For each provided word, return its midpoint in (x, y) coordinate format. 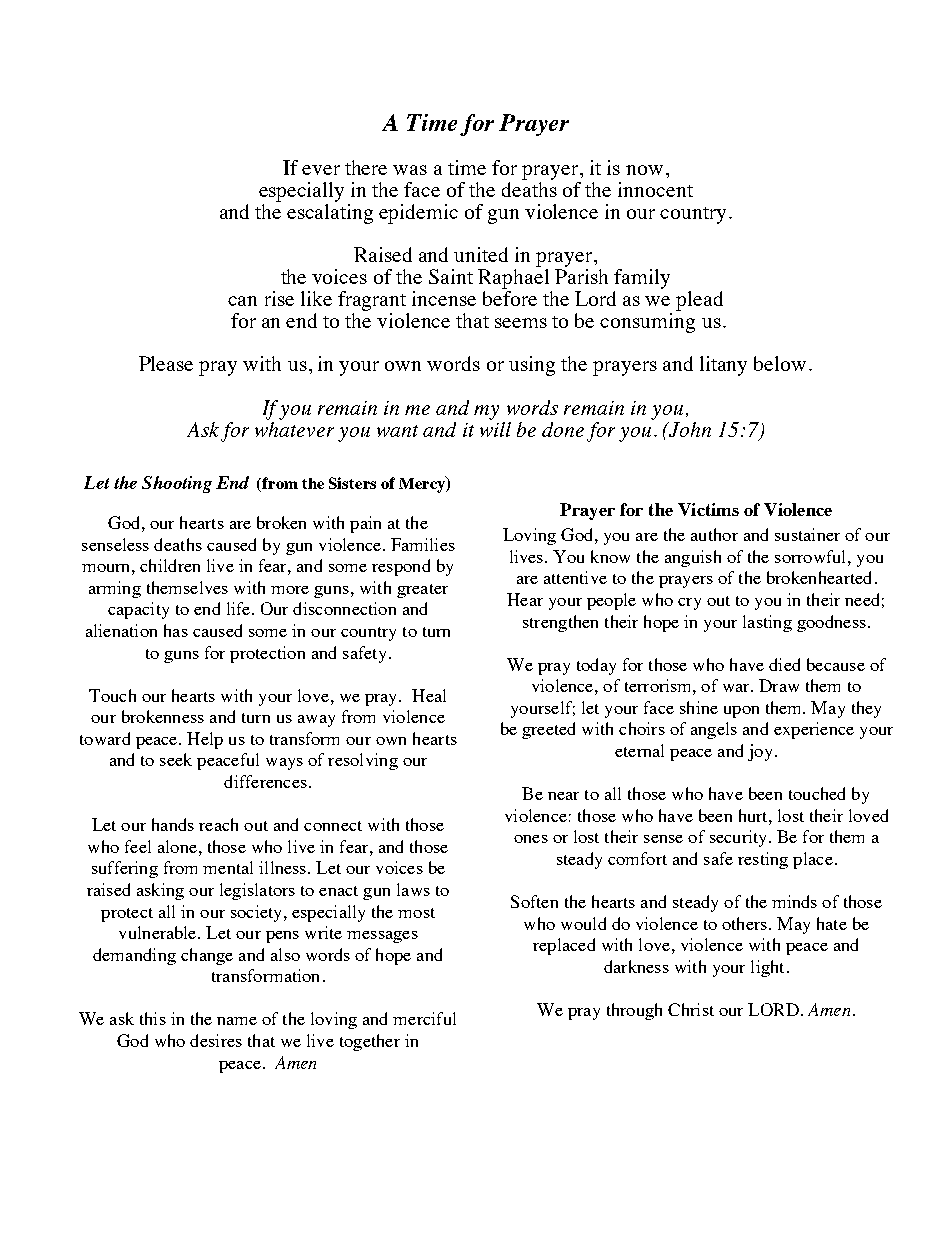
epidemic (418, 214)
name (237, 1021)
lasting (767, 623)
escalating (330, 214)
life (238, 608)
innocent (655, 189)
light (767, 968)
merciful (424, 1018)
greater (422, 591)
